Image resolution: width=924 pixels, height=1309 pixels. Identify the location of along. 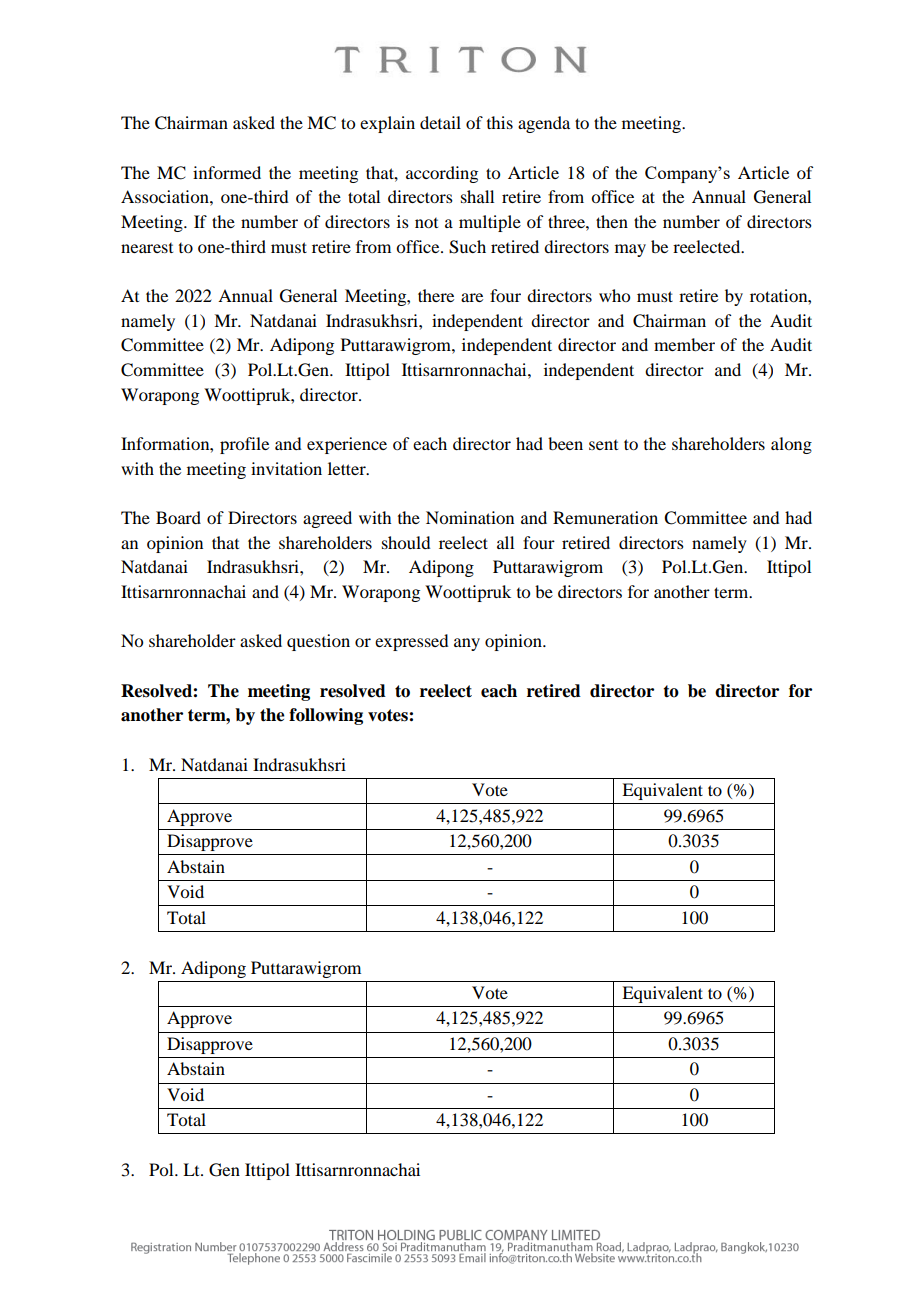
(791, 445).
